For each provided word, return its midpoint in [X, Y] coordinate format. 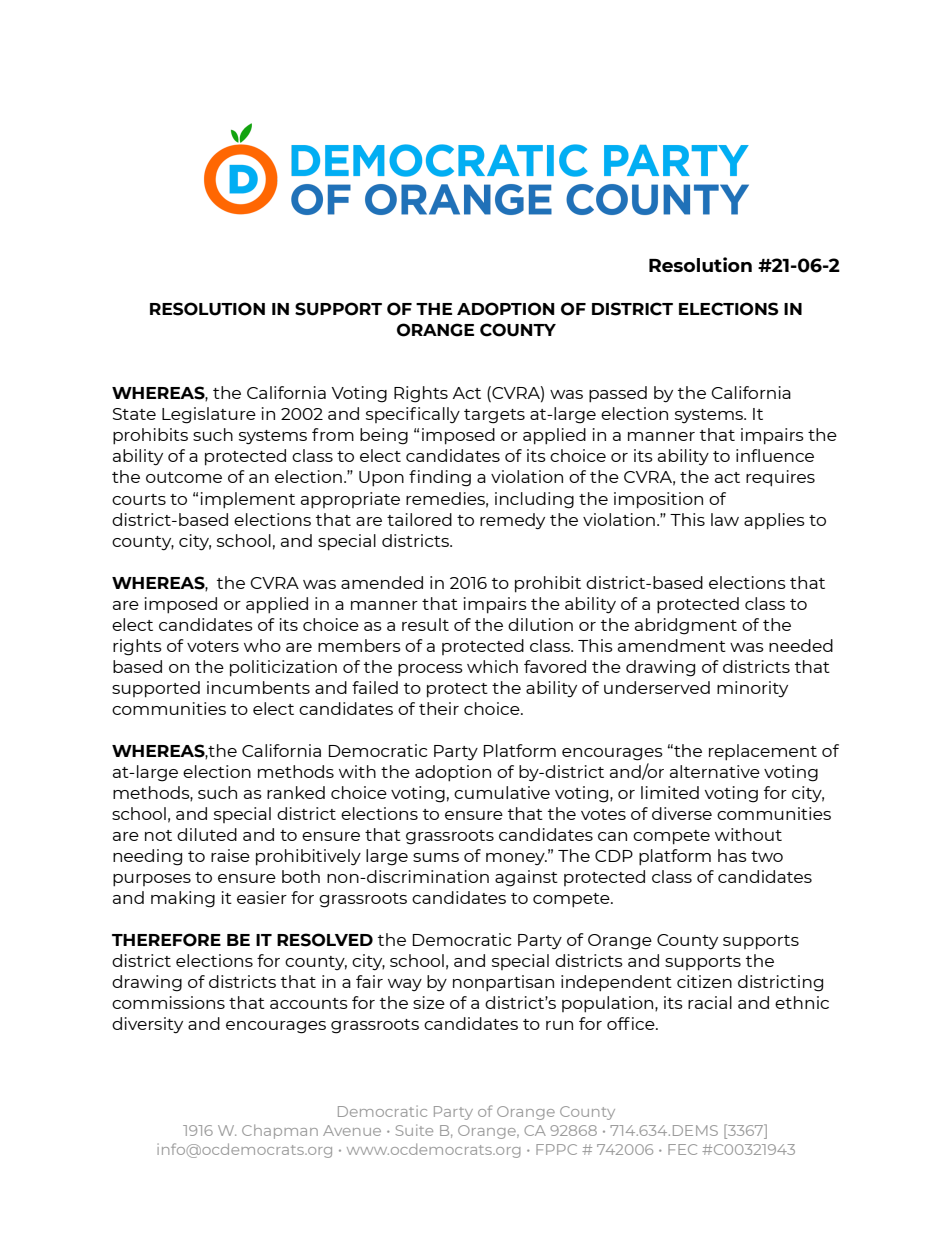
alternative [715, 771]
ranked [296, 792]
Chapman [280, 1131]
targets [494, 416]
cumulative [502, 792]
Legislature [209, 415]
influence [775, 455]
